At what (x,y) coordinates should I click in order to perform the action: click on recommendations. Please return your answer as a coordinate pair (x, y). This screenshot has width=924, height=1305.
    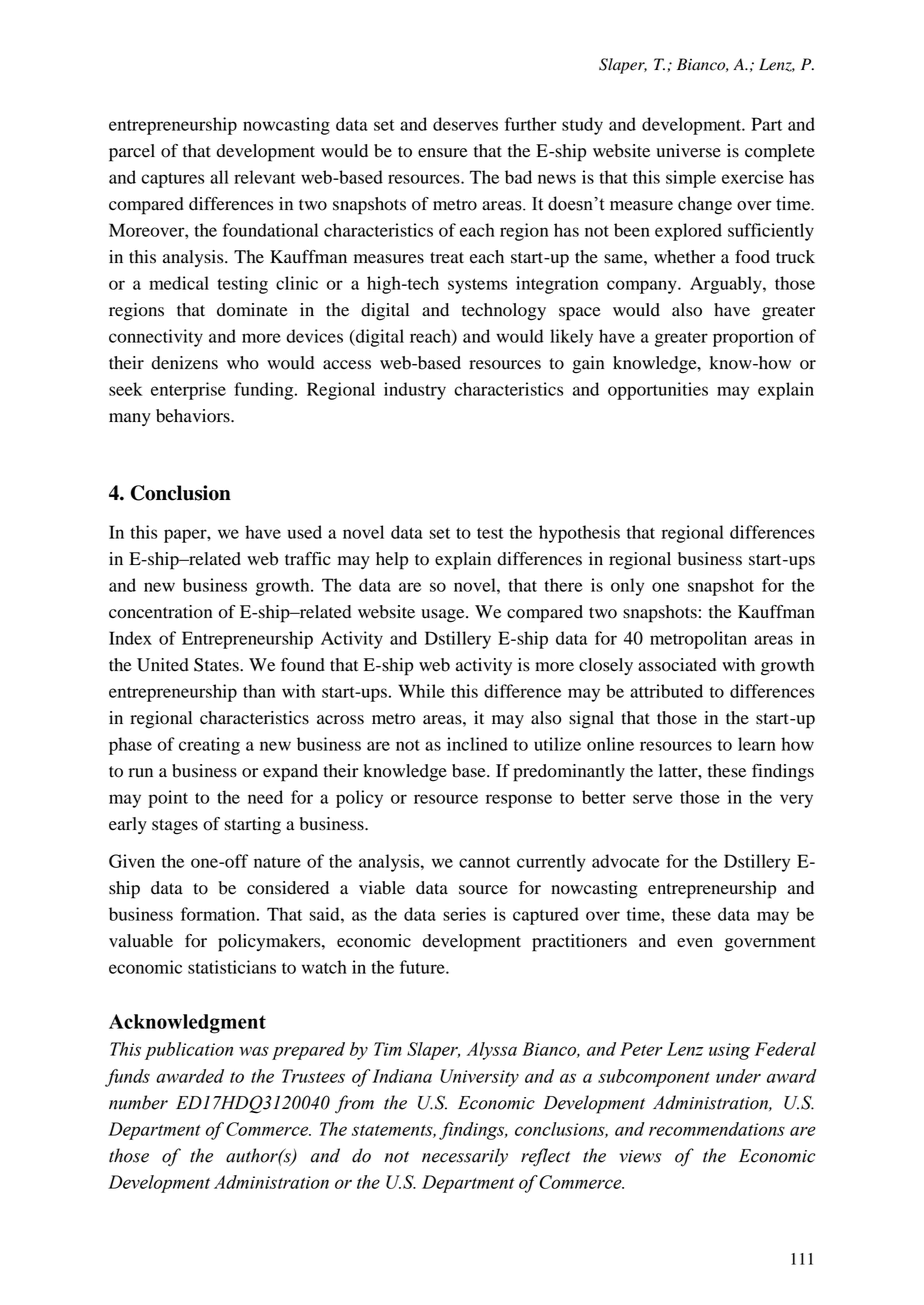
    Looking at the image, I should click on (717, 1129).
